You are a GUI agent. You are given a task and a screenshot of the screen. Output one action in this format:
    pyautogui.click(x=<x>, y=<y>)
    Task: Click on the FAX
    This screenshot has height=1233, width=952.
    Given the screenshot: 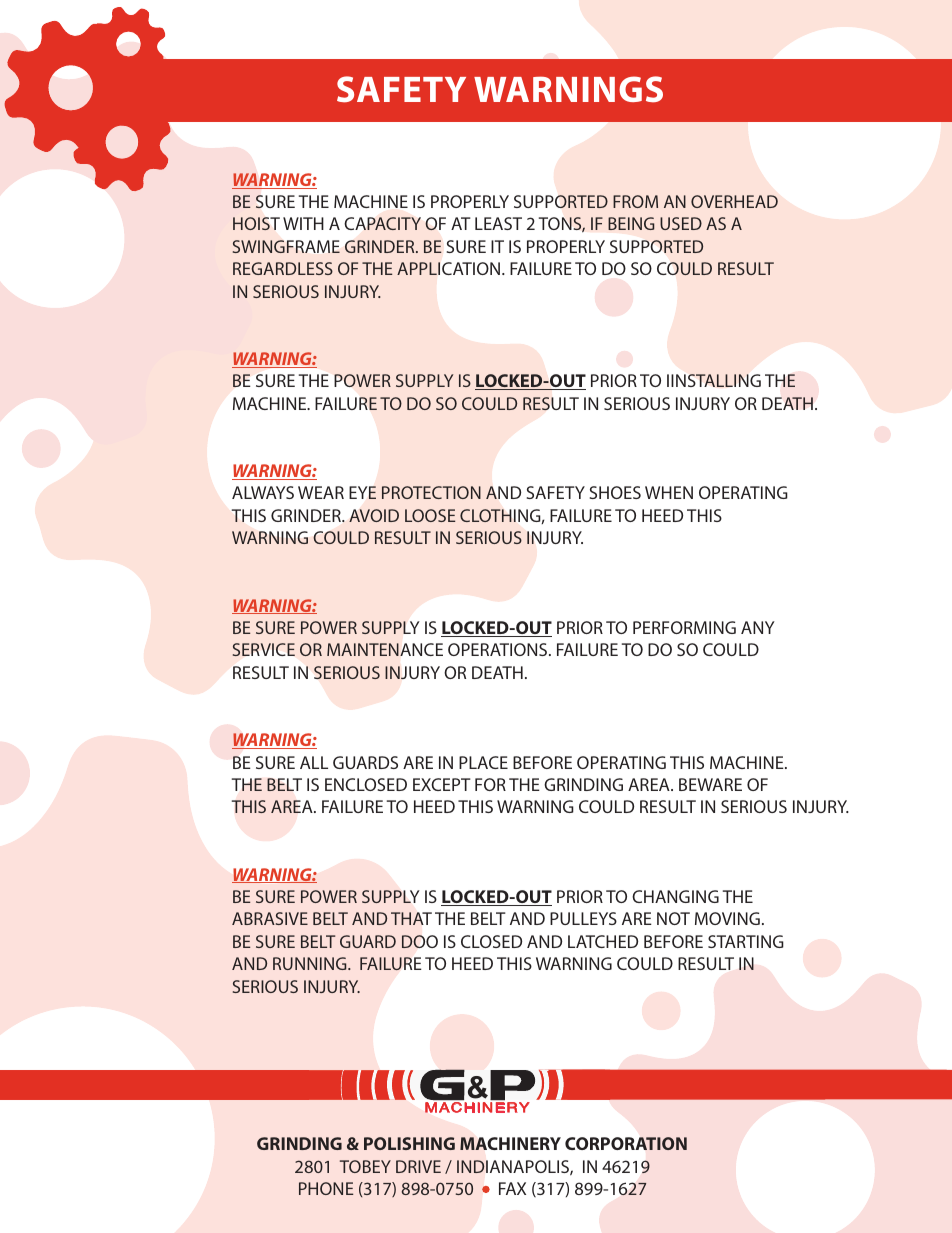 What is the action you would take?
    pyautogui.click(x=512, y=1188)
